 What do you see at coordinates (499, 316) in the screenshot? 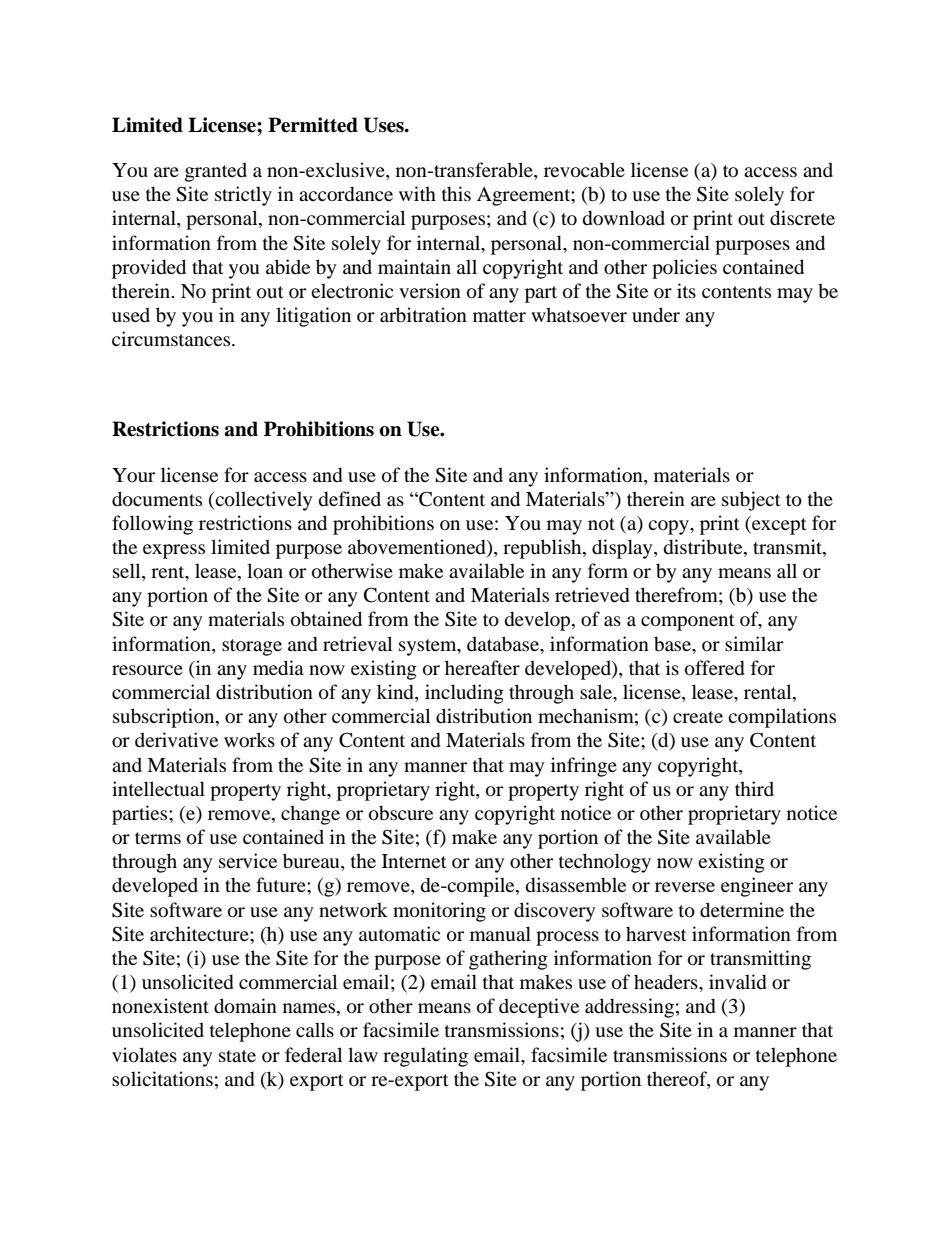
I see `matter` at bounding box center [499, 316].
